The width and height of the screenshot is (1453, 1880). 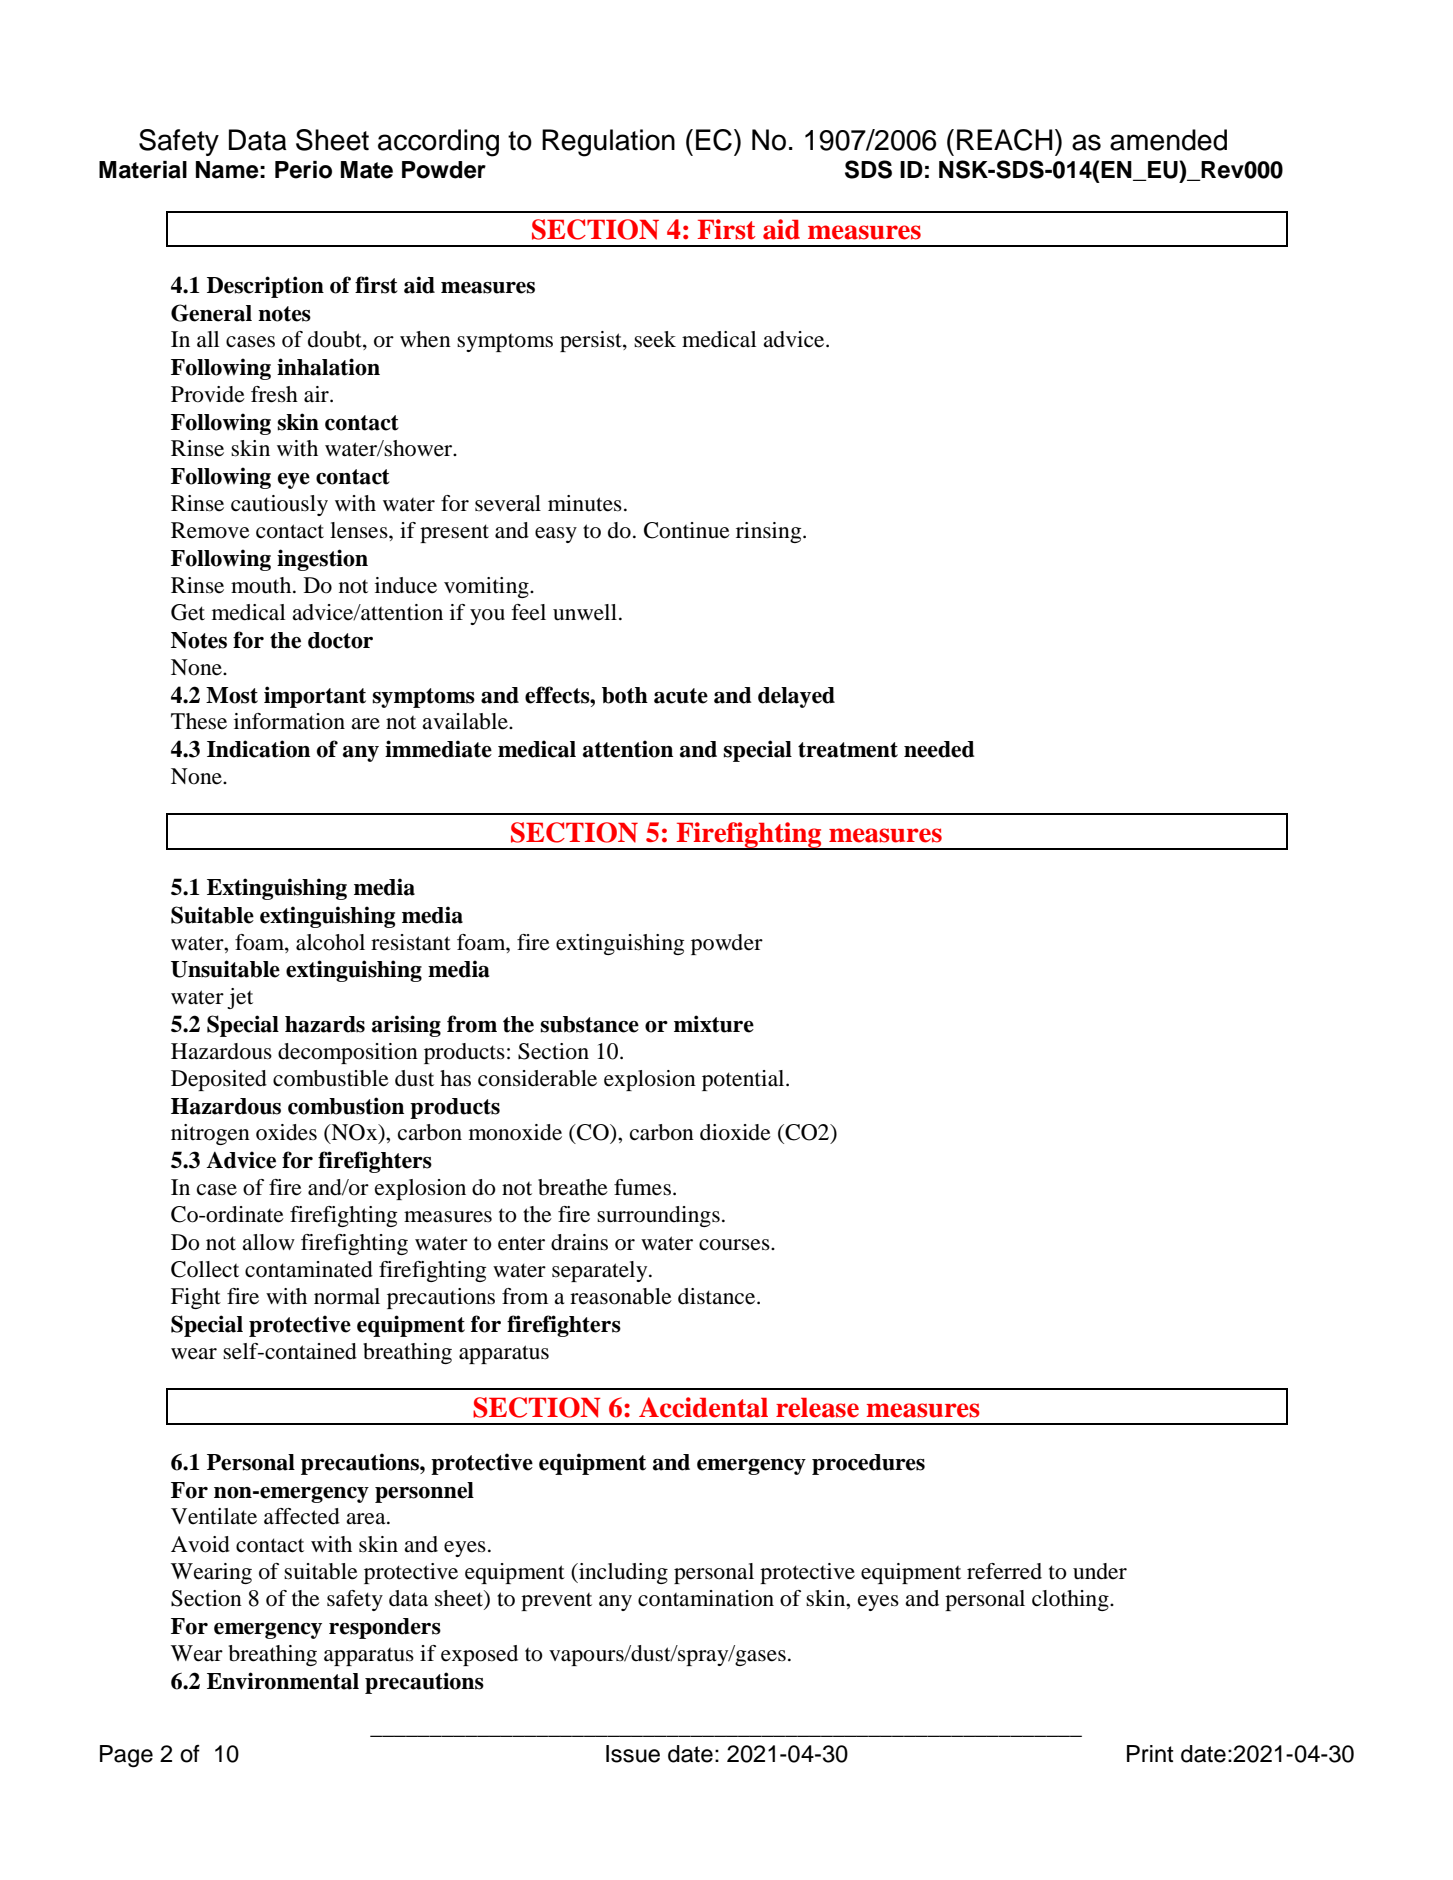 What do you see at coordinates (283, 1681) in the screenshot?
I see `Environmental` at bounding box center [283, 1681].
